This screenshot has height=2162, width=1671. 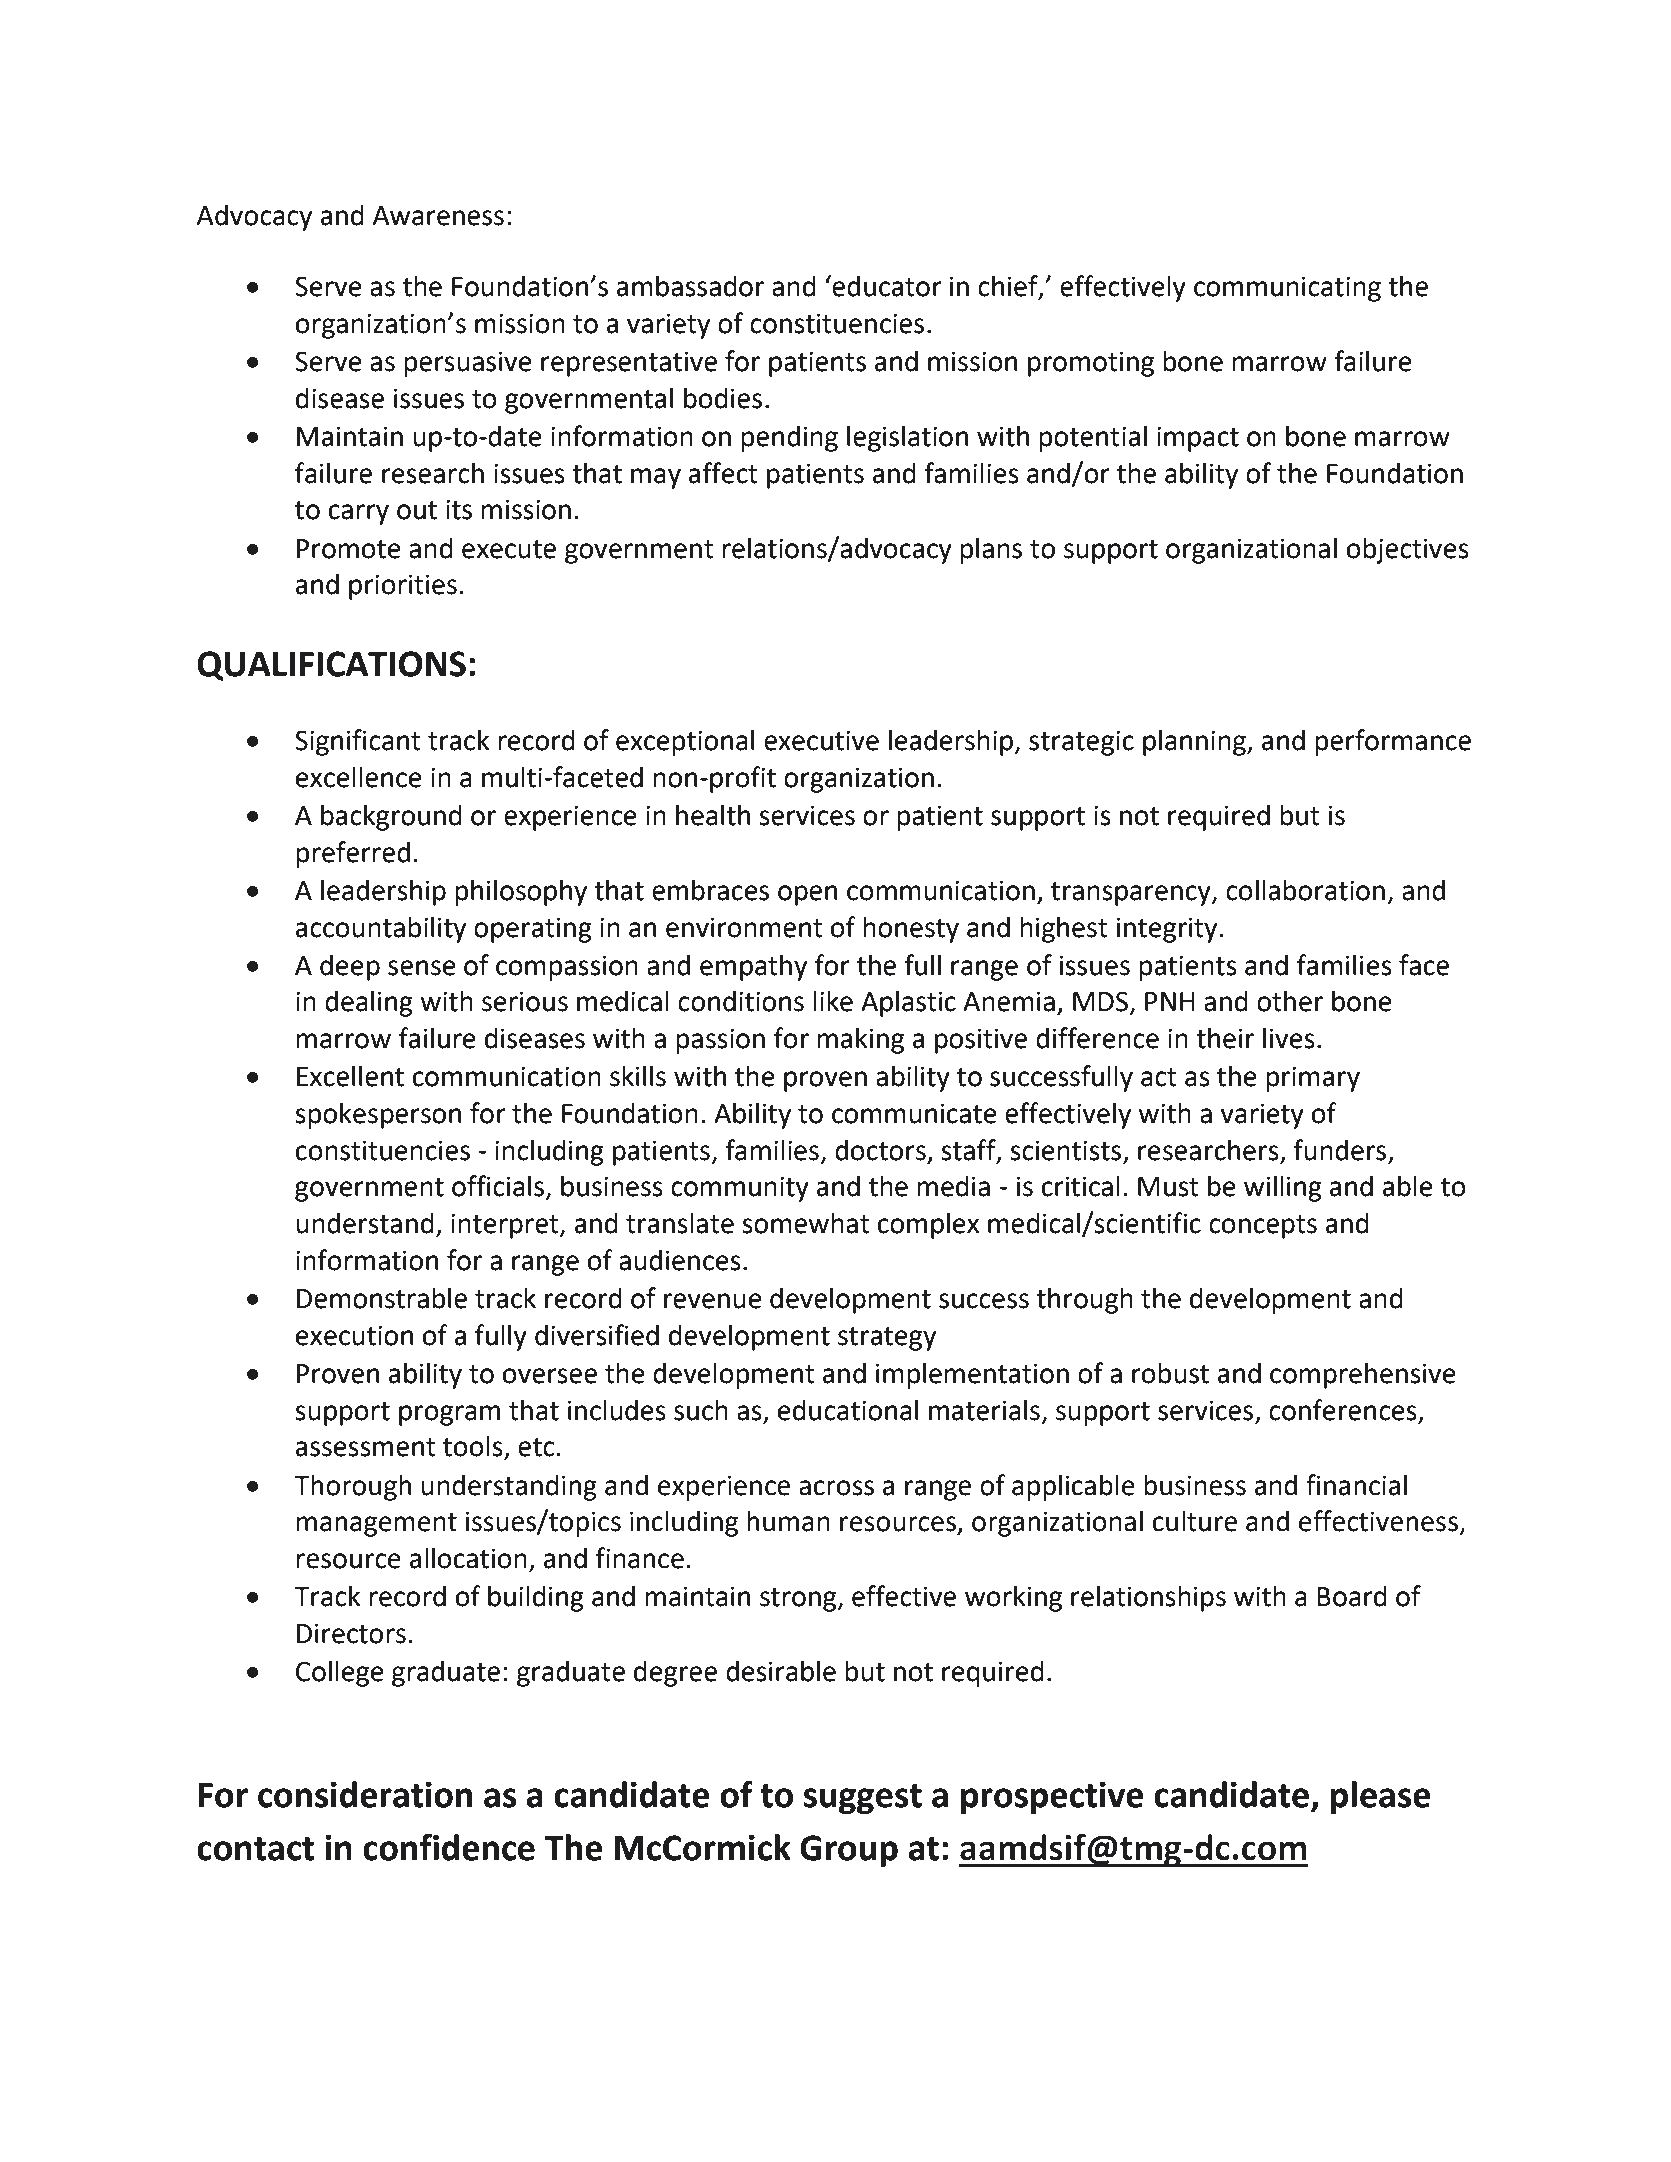 I want to click on Awareness, so click(x=438, y=216).
